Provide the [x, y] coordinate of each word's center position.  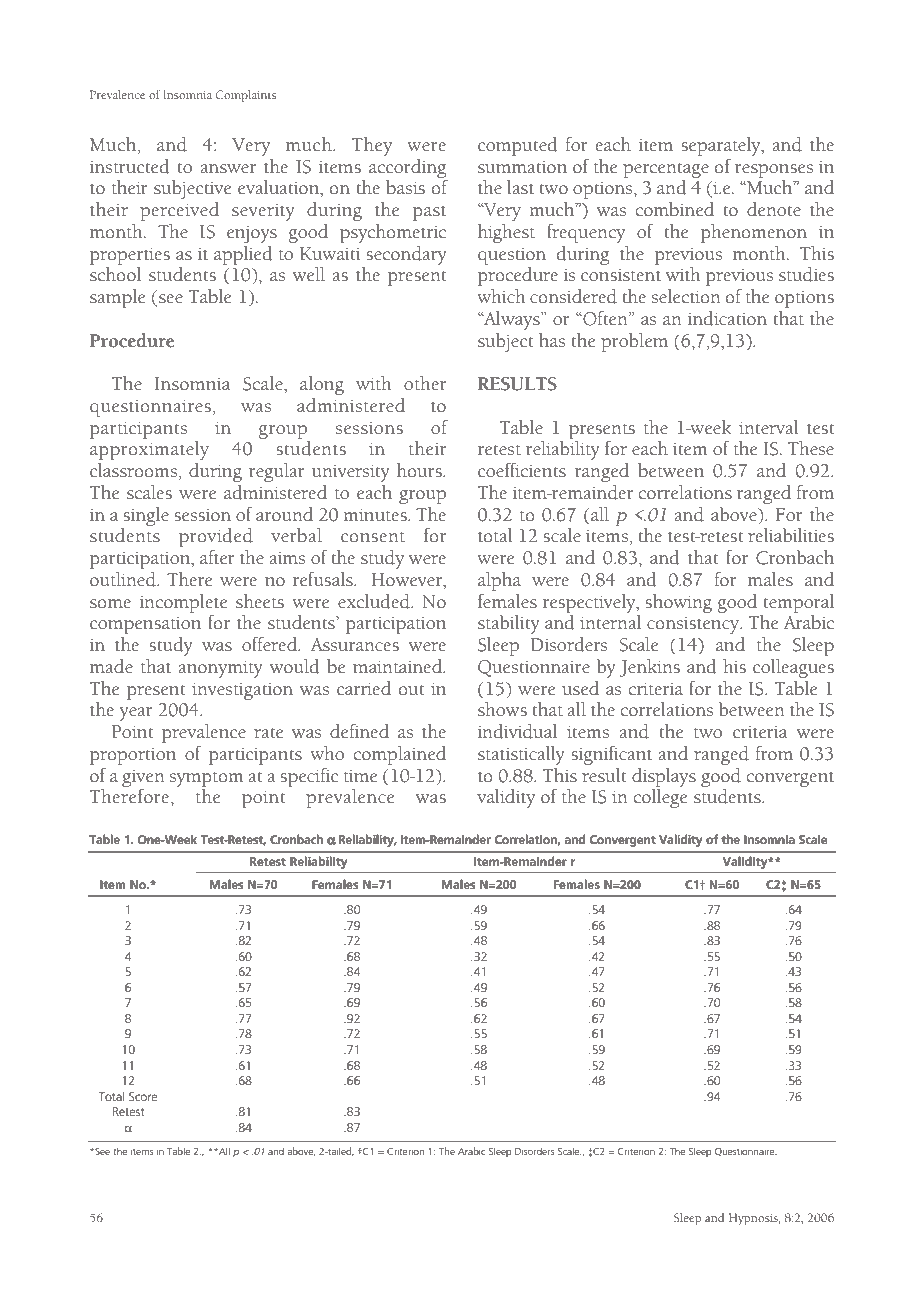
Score [143, 1096]
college [660, 798]
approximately [149, 450]
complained [400, 755]
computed [518, 146]
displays [664, 777]
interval [769, 427]
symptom [207, 779]
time [360, 776]
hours [420, 470]
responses [774, 171]
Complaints [246, 96]
